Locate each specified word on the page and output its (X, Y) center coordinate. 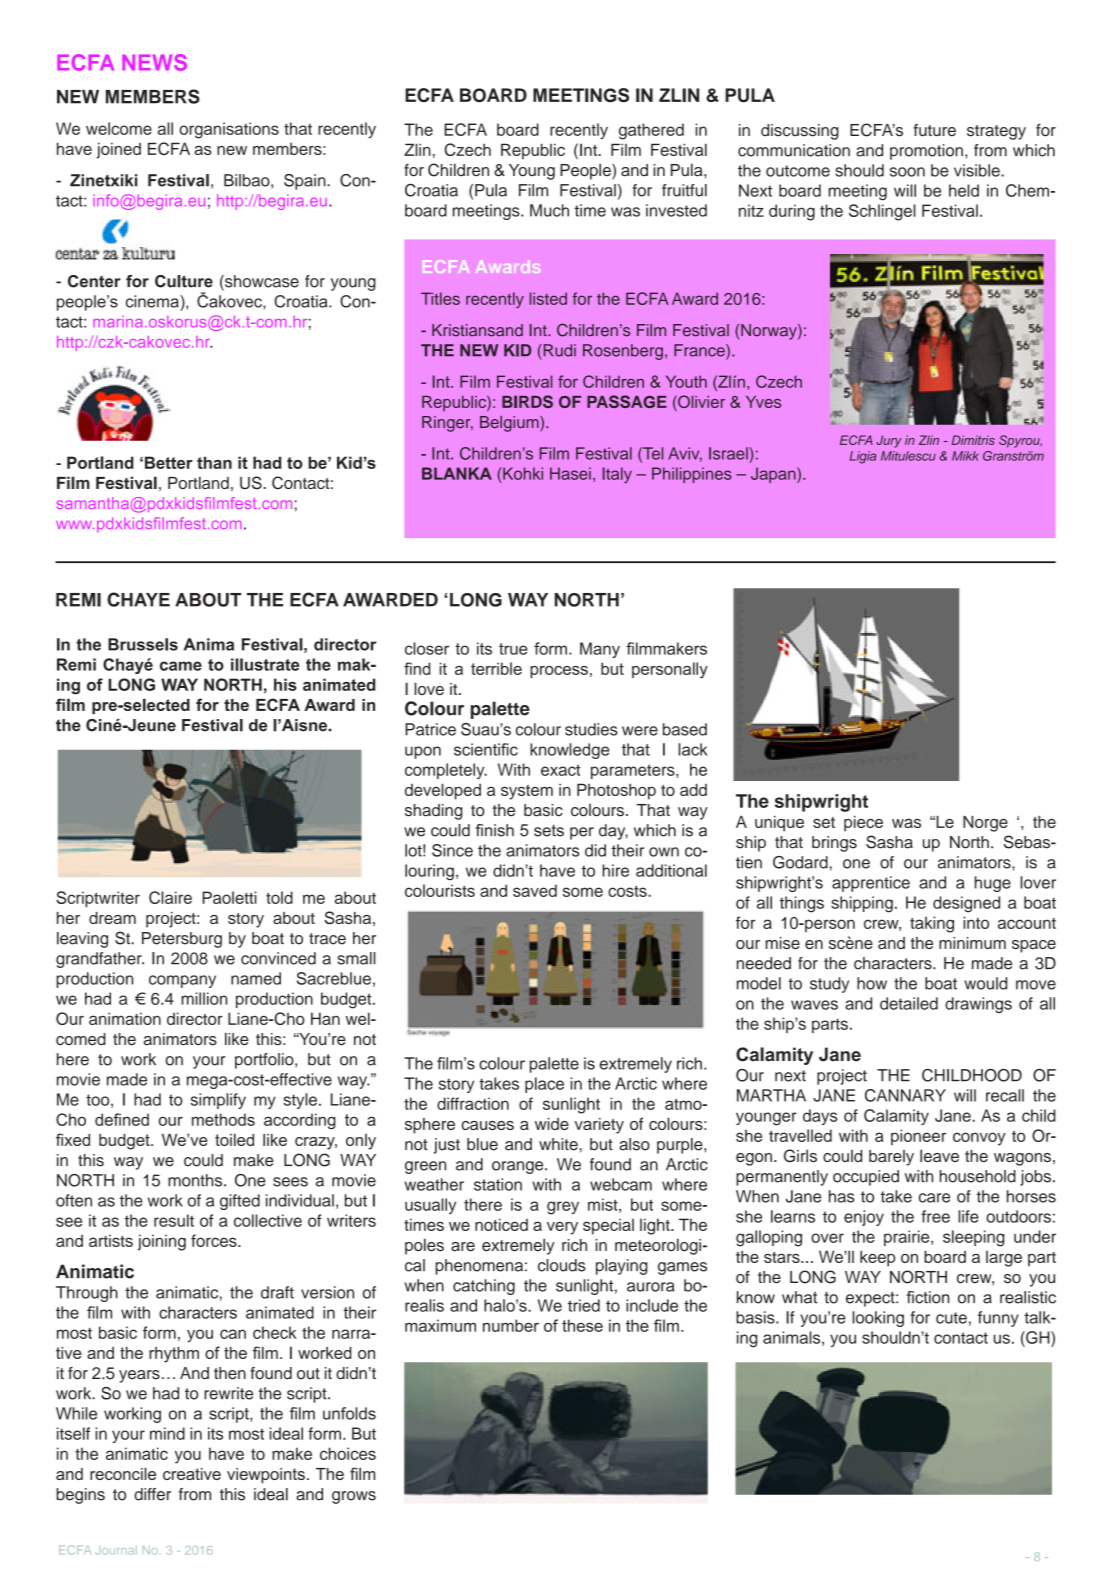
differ (152, 1494)
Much (549, 210)
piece (863, 823)
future (935, 130)
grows (354, 1497)
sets (549, 831)
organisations (229, 130)
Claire (170, 897)
